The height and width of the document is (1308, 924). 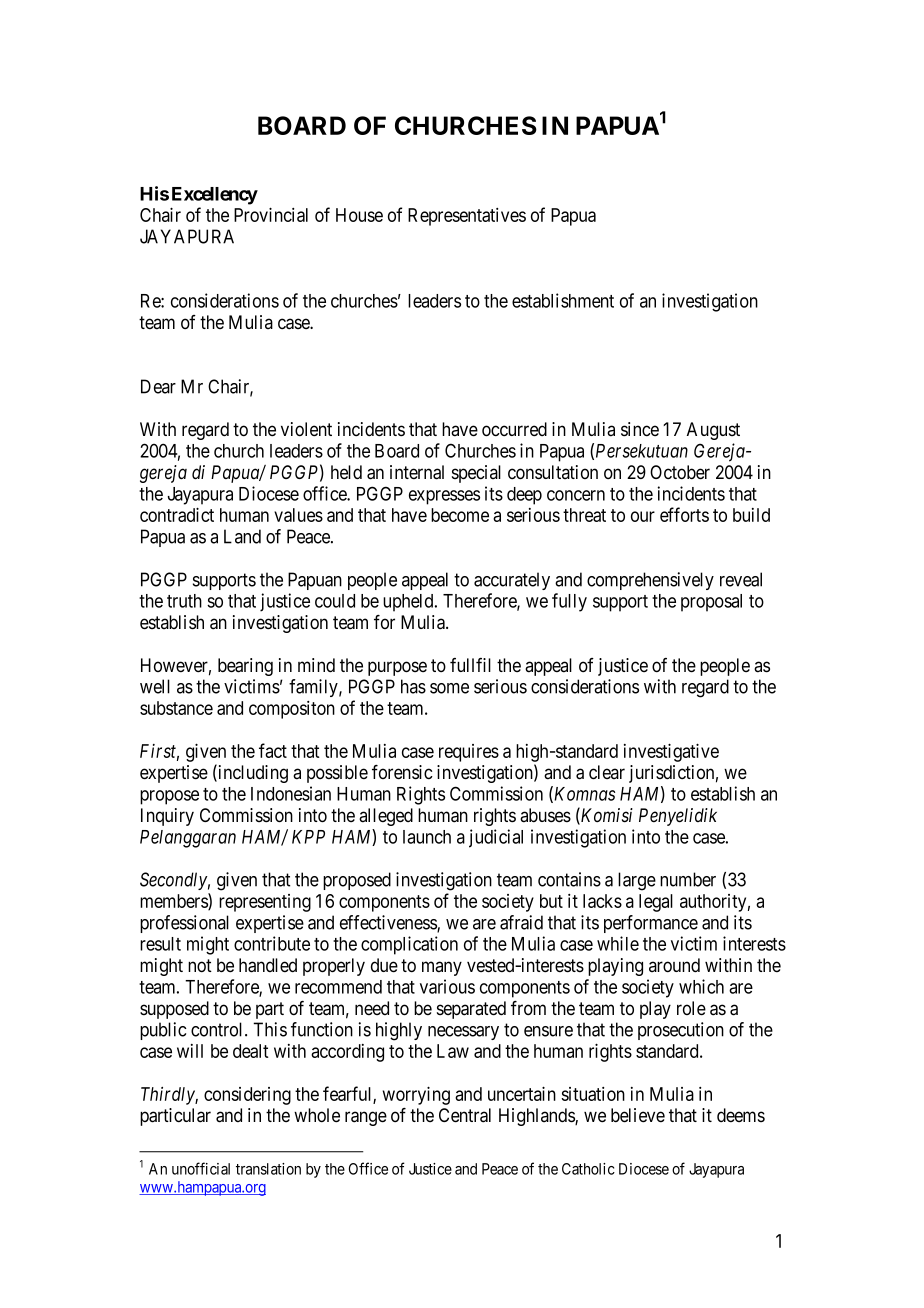 I want to click on since, so click(x=640, y=429).
